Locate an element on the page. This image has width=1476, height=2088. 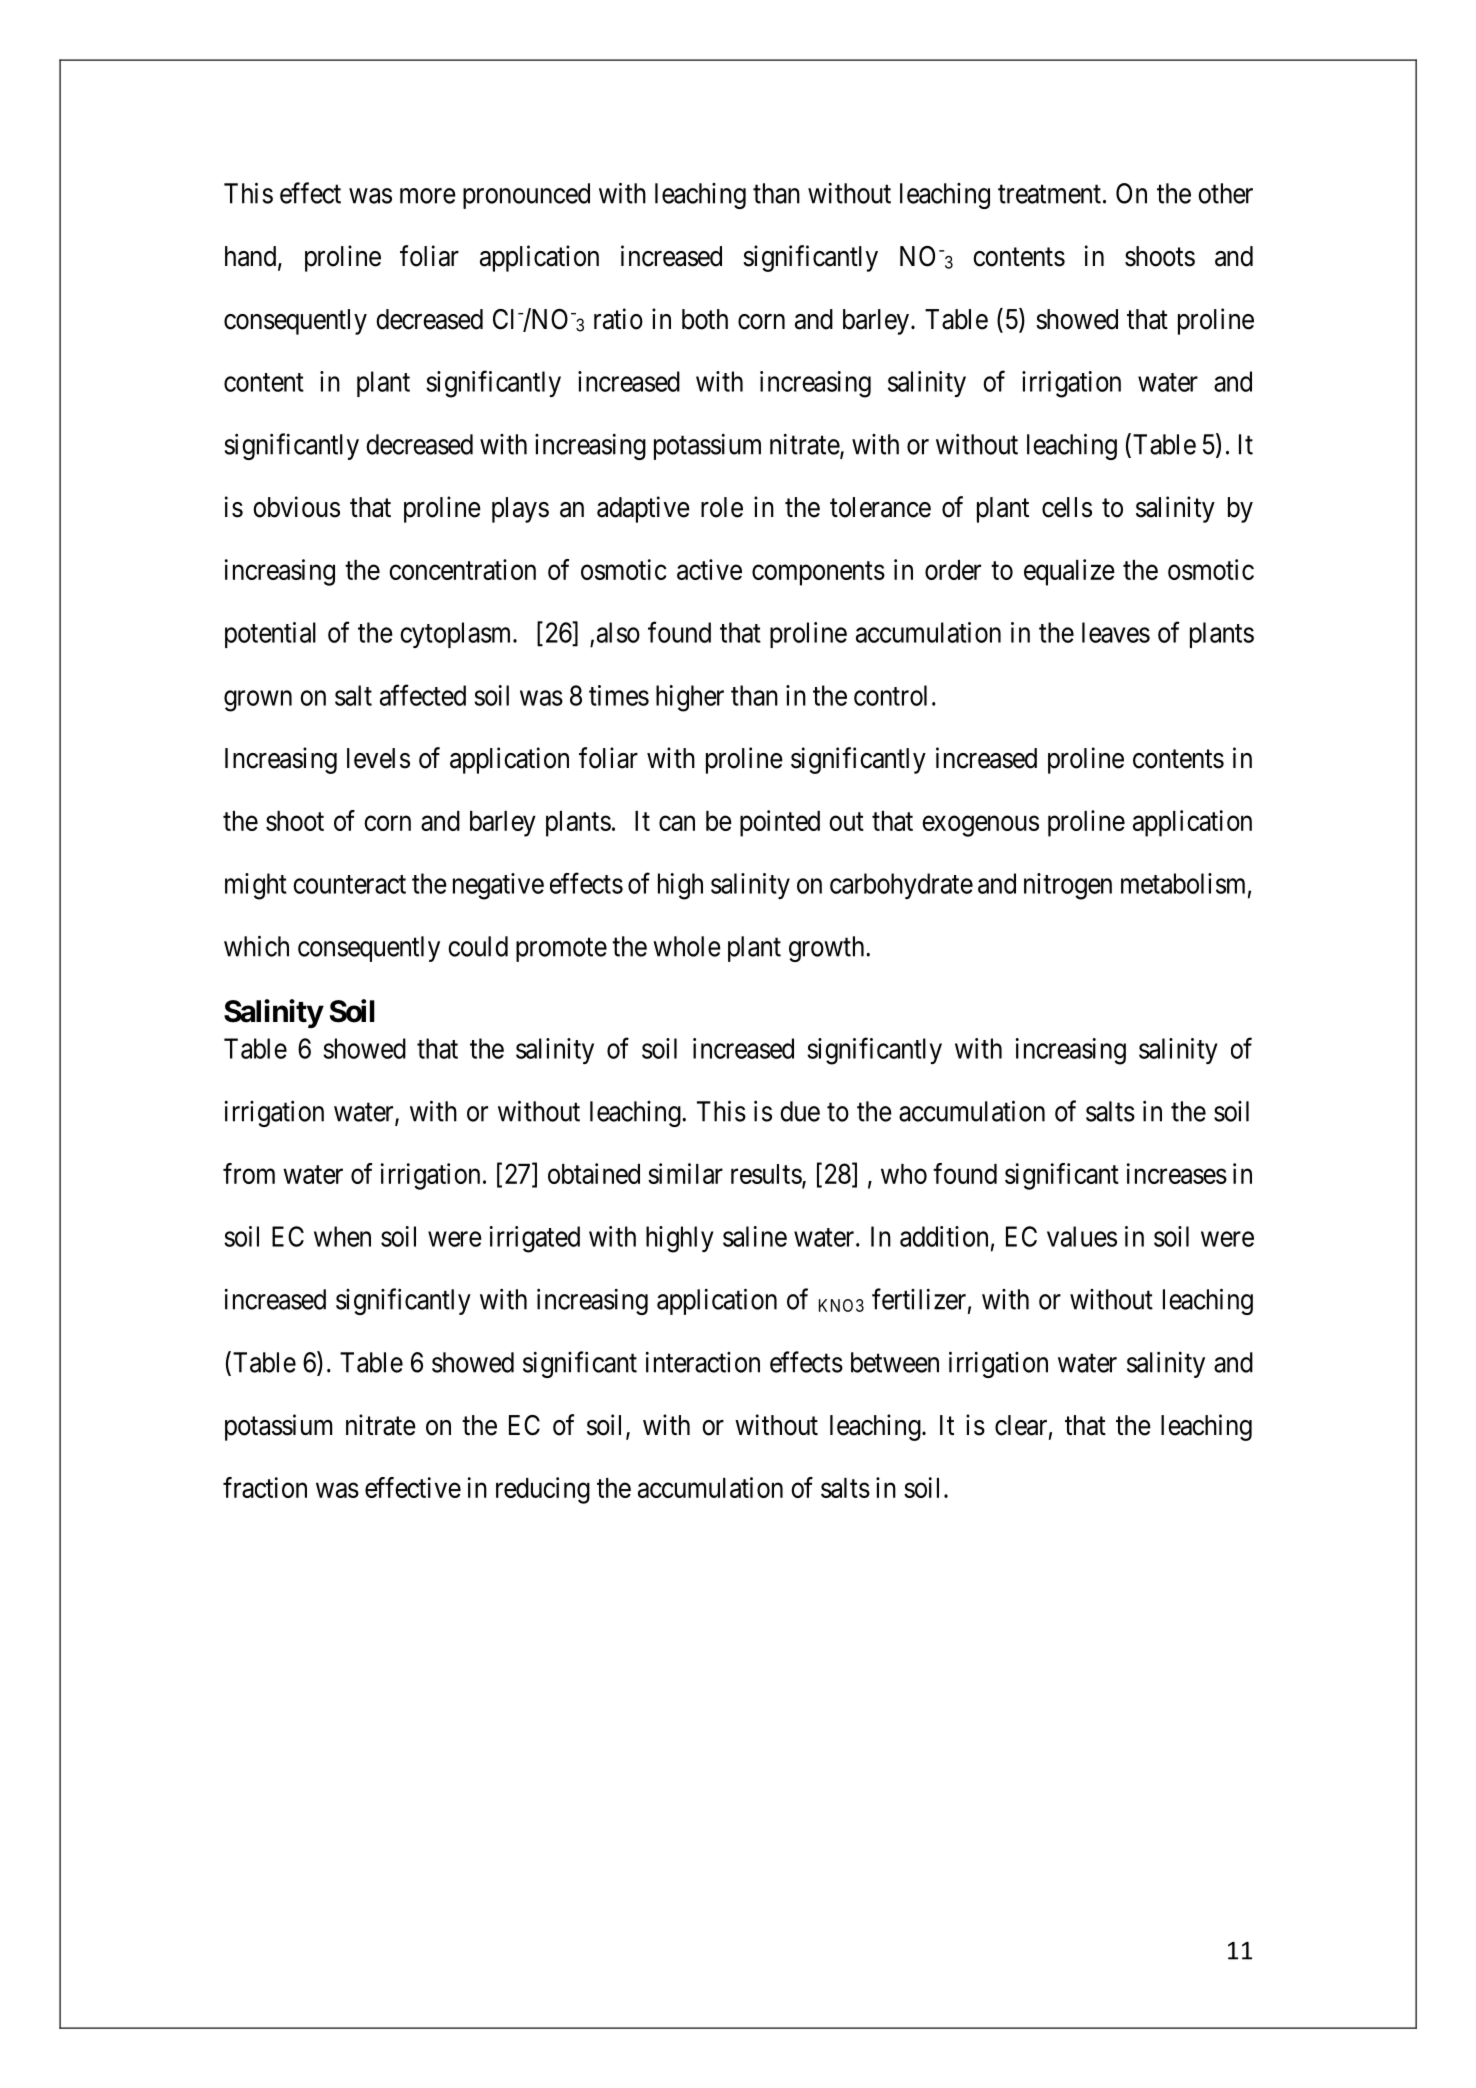
treatment is located at coordinates (1049, 194).
